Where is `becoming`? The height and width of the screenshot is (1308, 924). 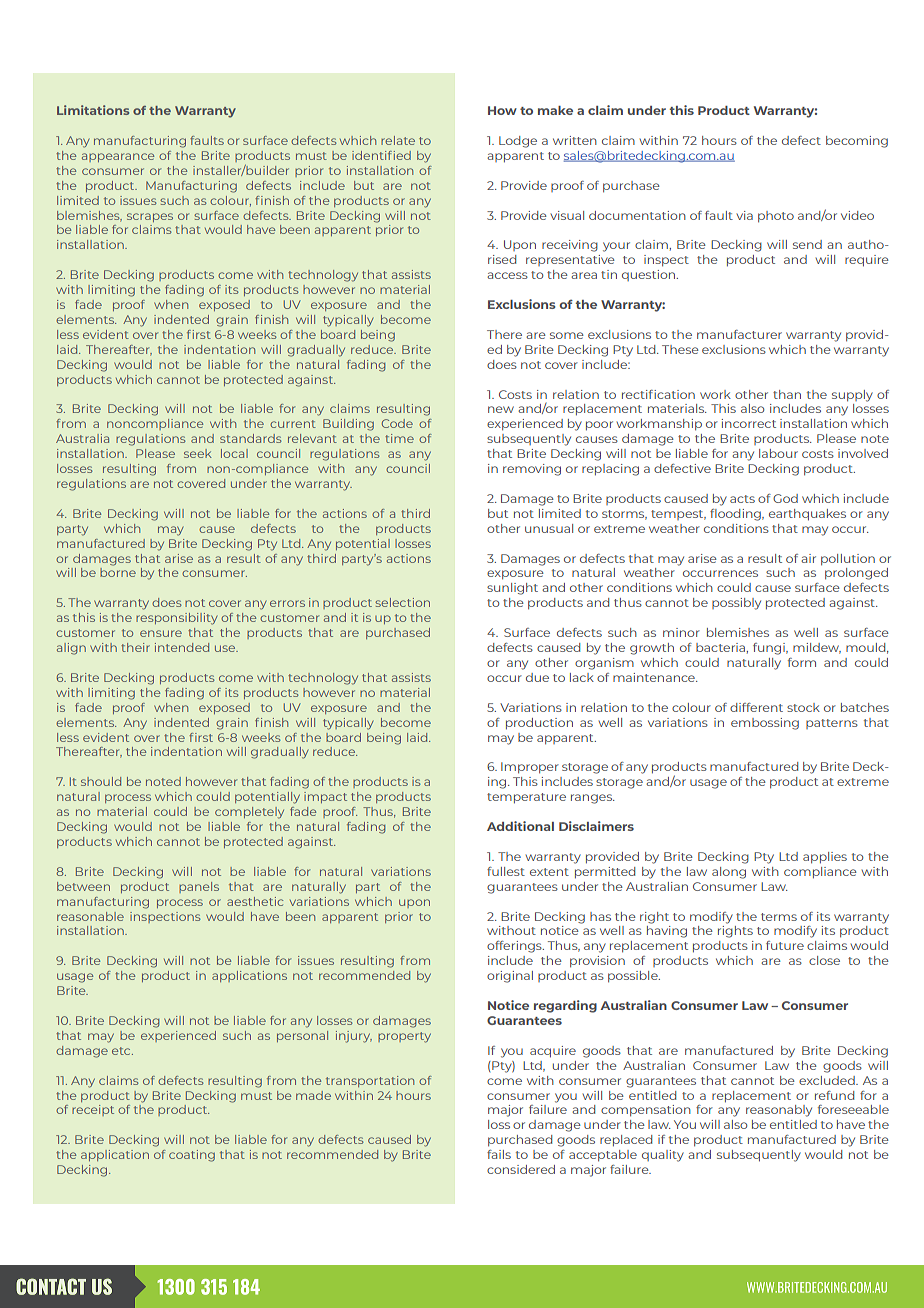
becoming is located at coordinates (857, 142).
